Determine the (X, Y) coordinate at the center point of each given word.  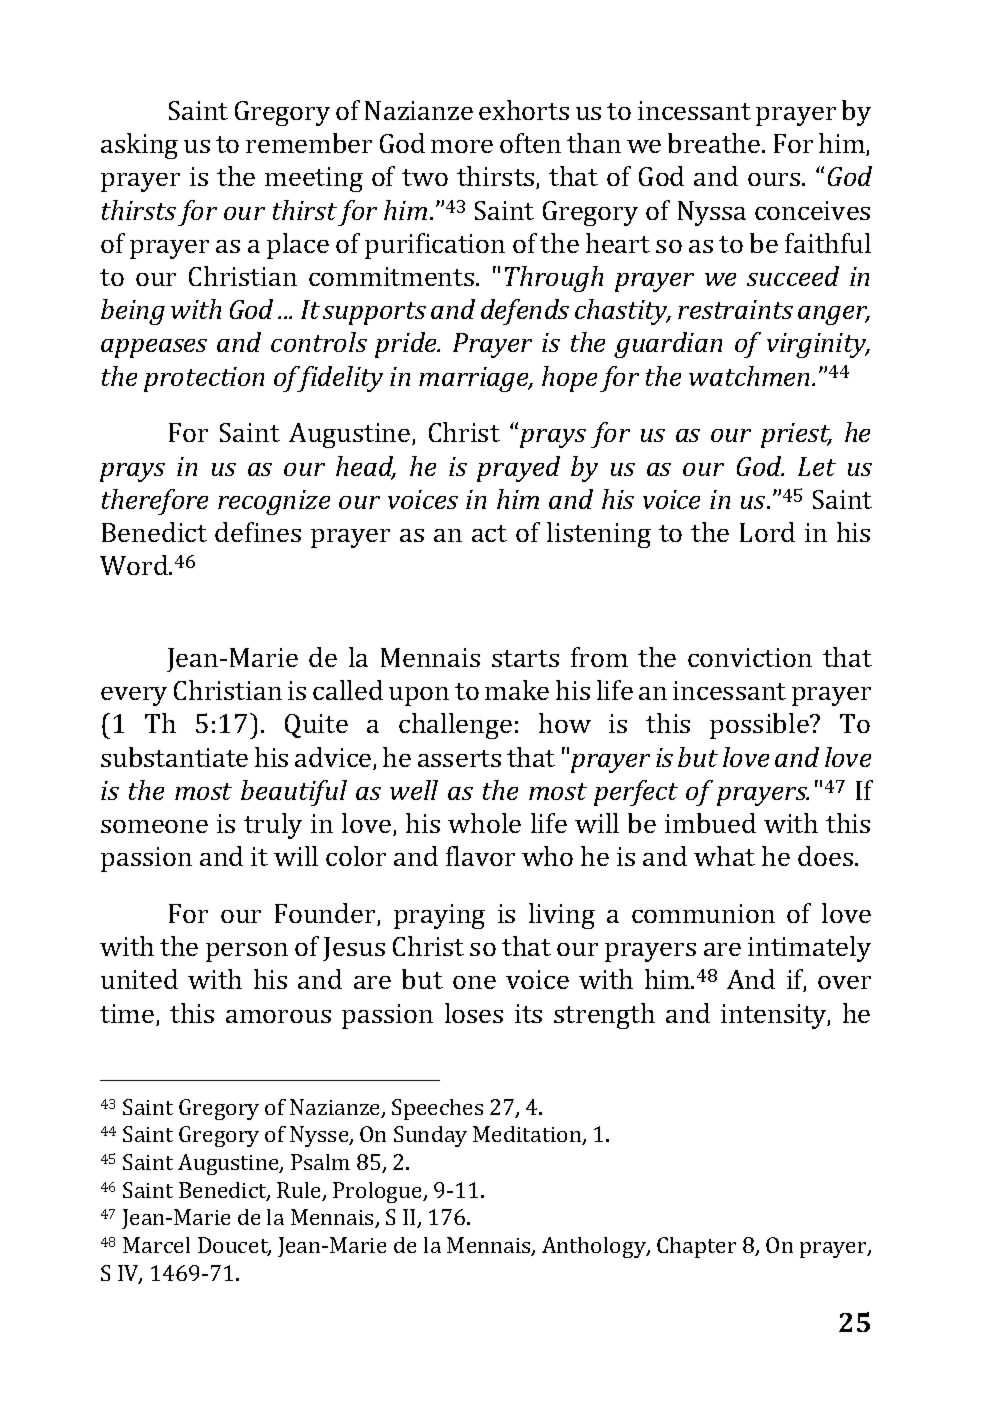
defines (258, 532)
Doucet (234, 1246)
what (724, 856)
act (489, 533)
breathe (715, 143)
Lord (767, 532)
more (462, 146)
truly (273, 826)
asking (139, 146)
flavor (480, 856)
